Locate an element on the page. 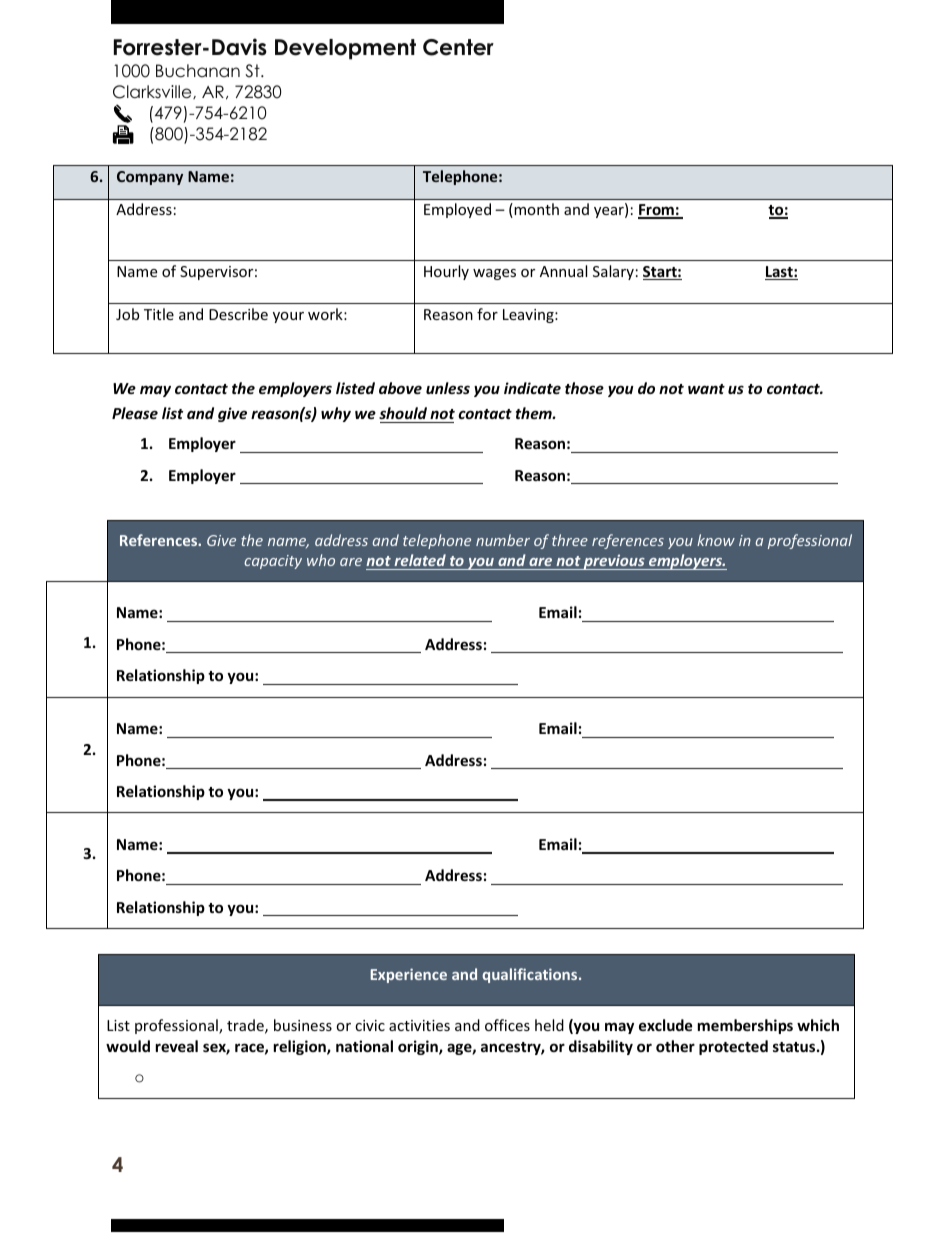 Image resolution: width=952 pixels, height=1233 pixels. Center is located at coordinates (458, 47).
